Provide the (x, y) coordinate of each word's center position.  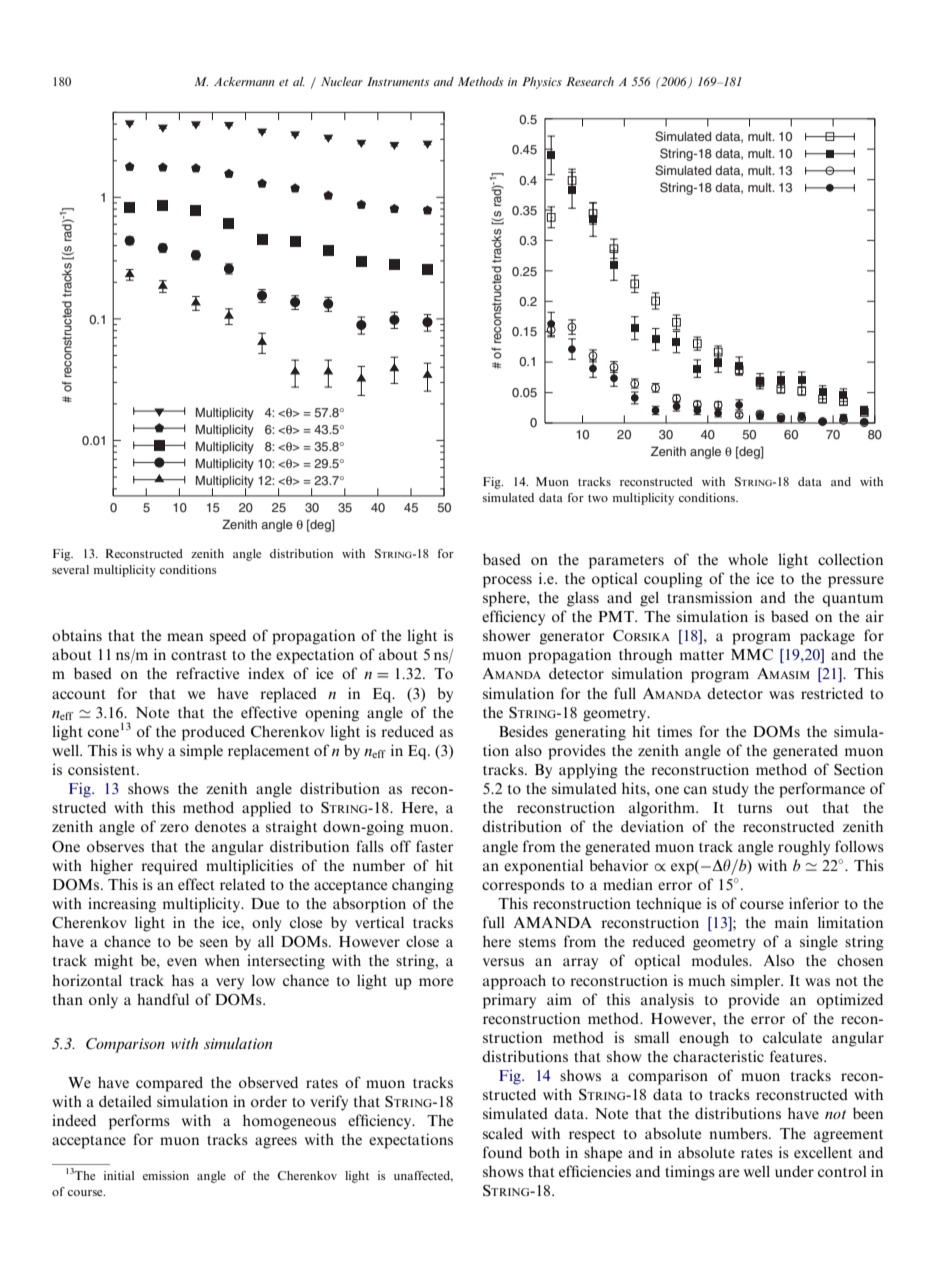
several (70, 569)
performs (139, 1122)
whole (748, 559)
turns (755, 808)
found (502, 1152)
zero (174, 828)
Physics (542, 83)
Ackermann (244, 81)
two (598, 498)
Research (590, 81)
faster (435, 846)
